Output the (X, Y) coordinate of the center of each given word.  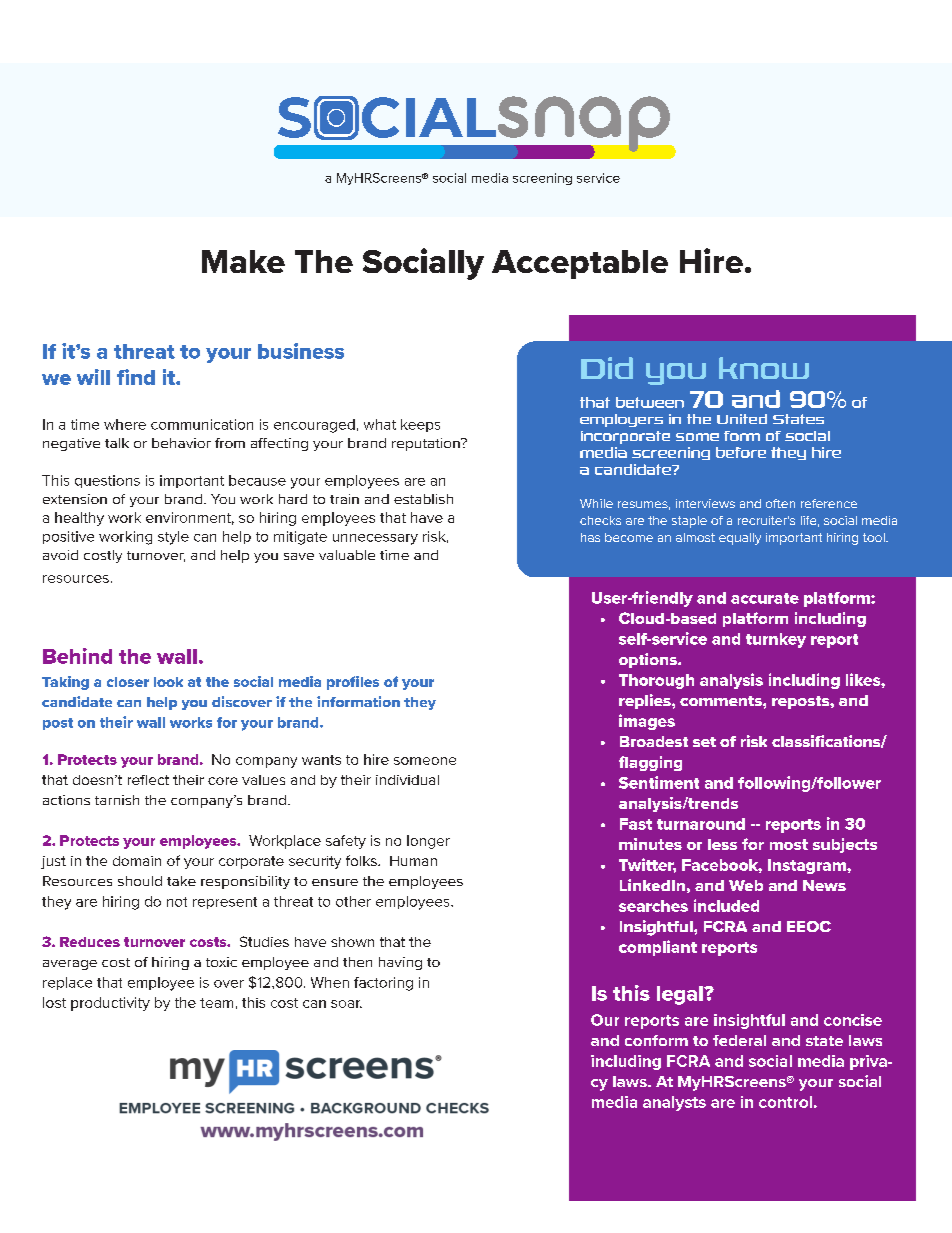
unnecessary (375, 539)
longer (428, 842)
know (764, 368)
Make (243, 261)
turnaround (701, 824)
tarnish (117, 800)
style (173, 538)
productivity (110, 1004)
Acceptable (580, 264)
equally (740, 539)
